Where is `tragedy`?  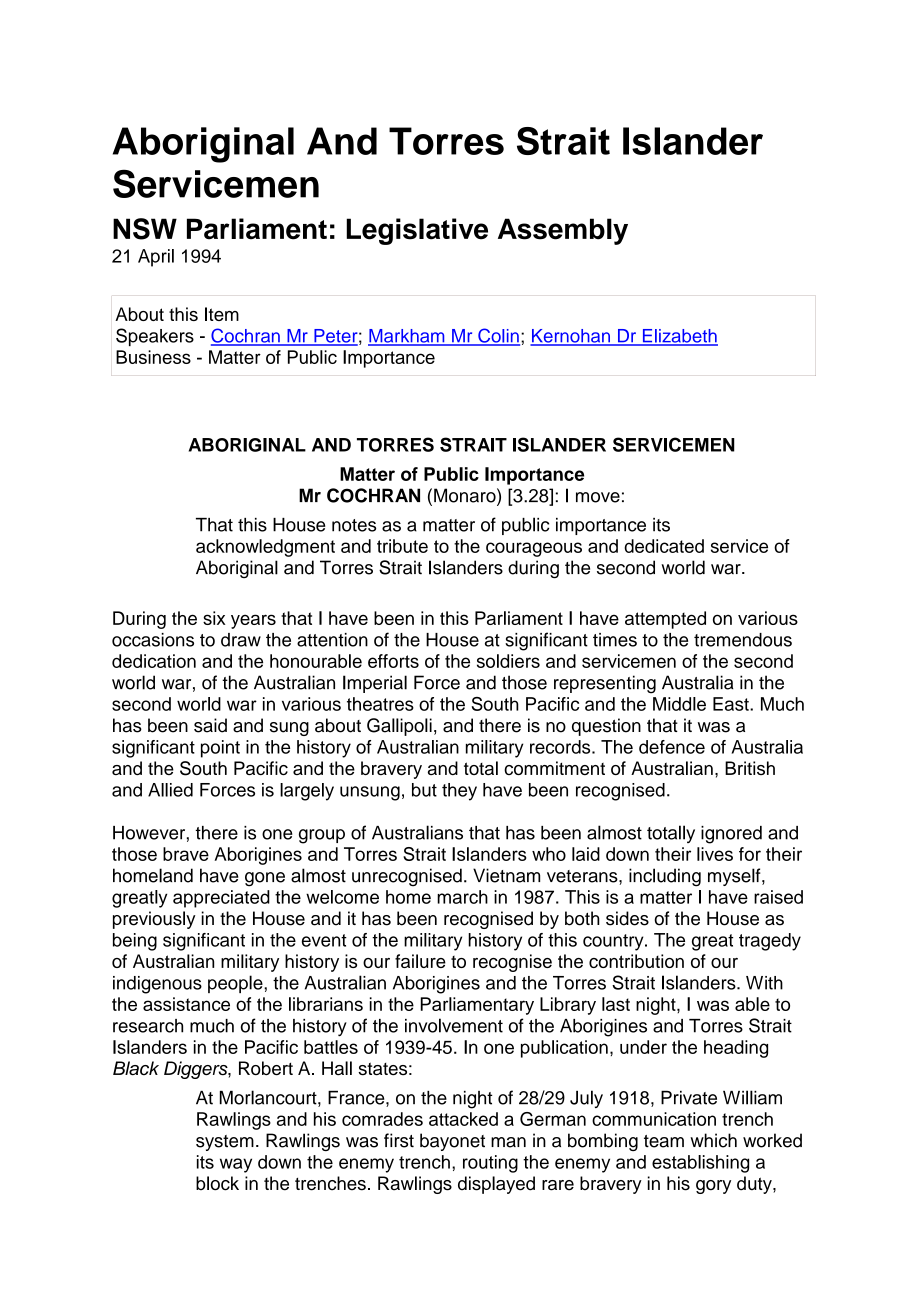 tragedy is located at coordinates (770, 942).
